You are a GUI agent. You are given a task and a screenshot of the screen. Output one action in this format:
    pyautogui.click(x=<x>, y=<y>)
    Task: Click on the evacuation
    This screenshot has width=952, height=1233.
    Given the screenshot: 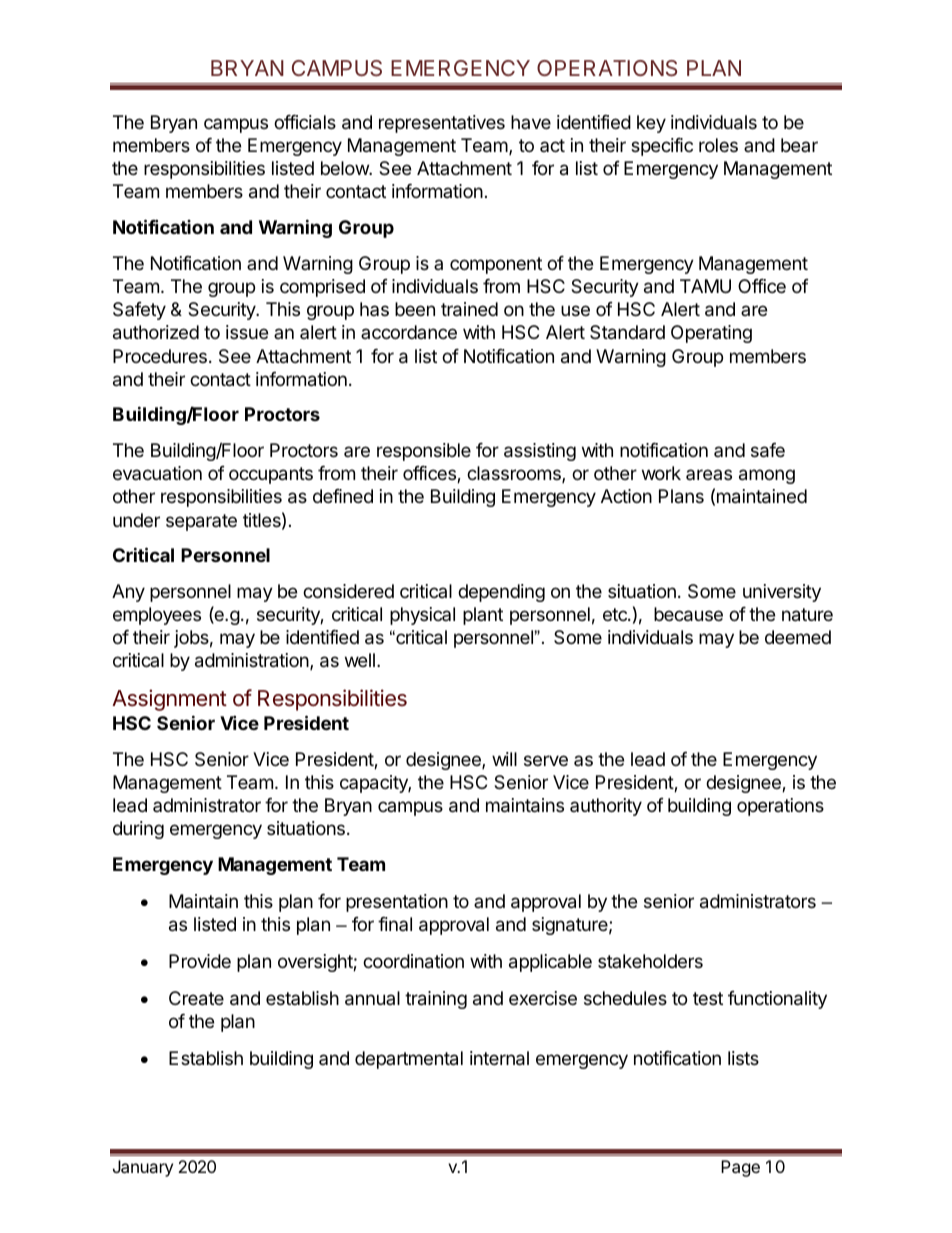 What is the action you would take?
    pyautogui.click(x=157, y=473)
